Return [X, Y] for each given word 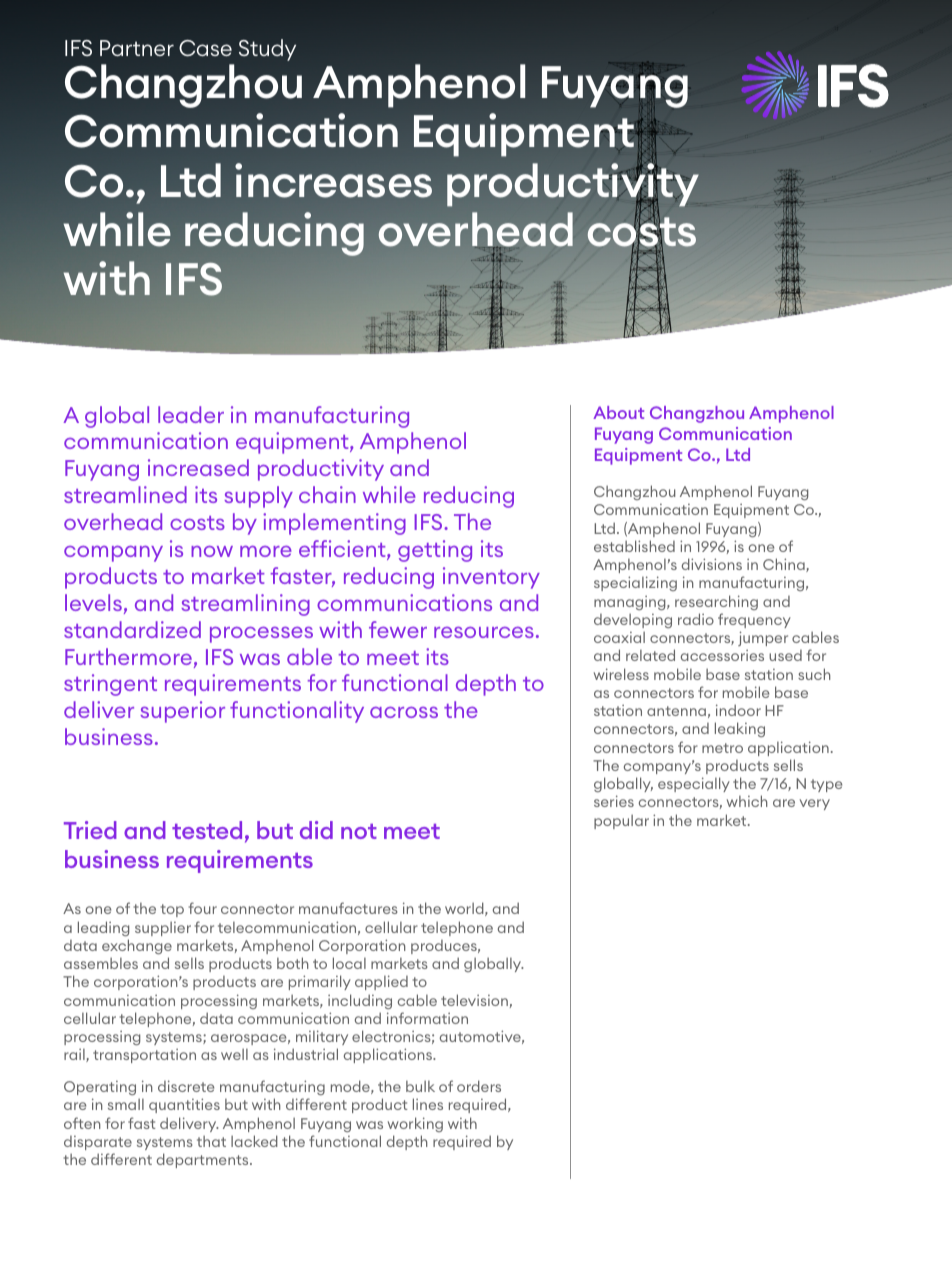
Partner [137, 48]
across [404, 712]
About [618, 412]
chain [327, 494]
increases [333, 180]
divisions [712, 564]
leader [191, 414]
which [747, 801]
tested [207, 830]
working [415, 1124]
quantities [184, 1105]
